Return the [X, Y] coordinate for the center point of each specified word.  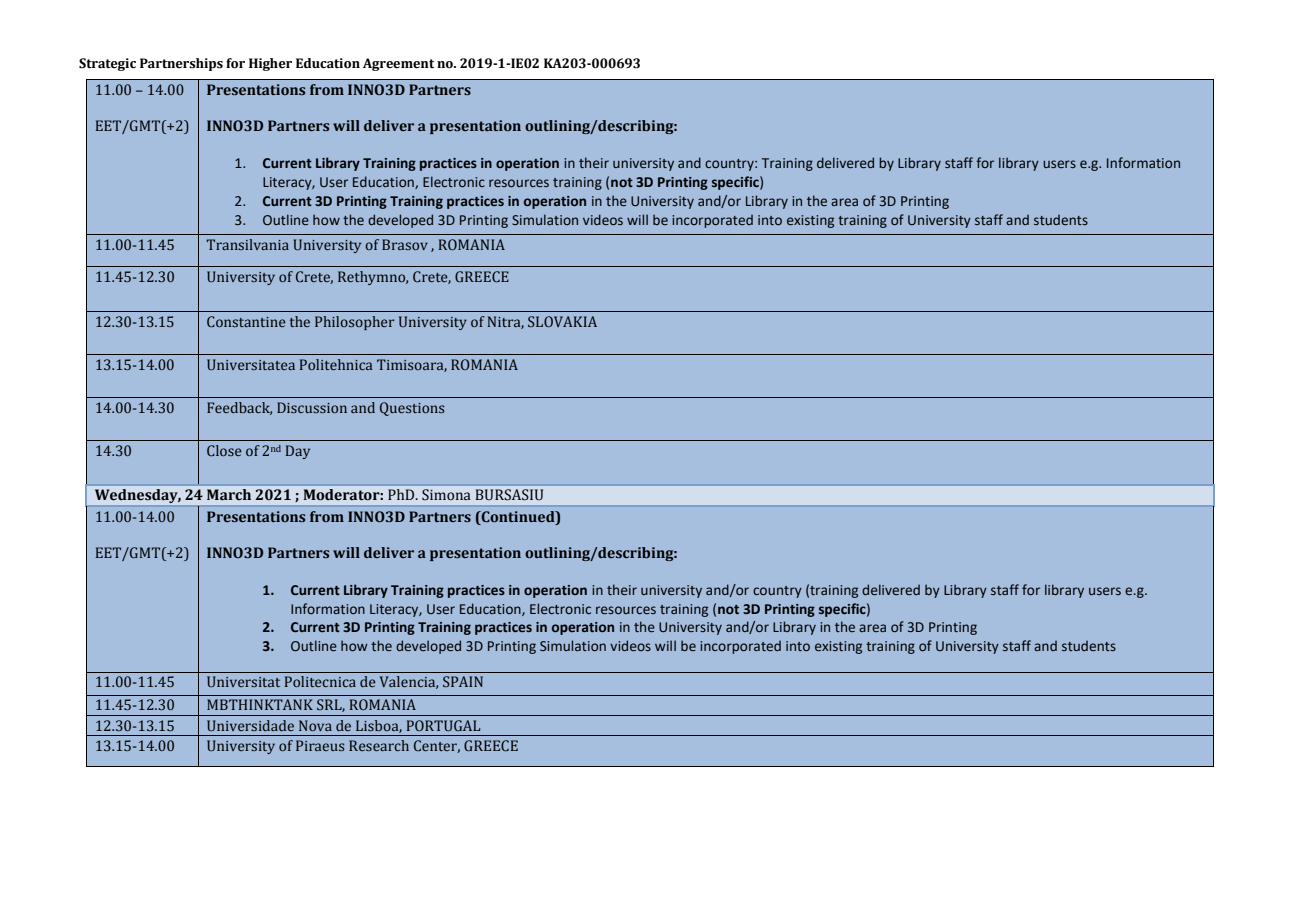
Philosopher [354, 323]
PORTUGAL [444, 725]
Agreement [398, 64]
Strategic [107, 64]
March [229, 494]
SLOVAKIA [562, 321]
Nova [315, 725]
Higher [270, 64]
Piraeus [320, 745]
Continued [518, 516]
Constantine [246, 321]
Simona [446, 495]
